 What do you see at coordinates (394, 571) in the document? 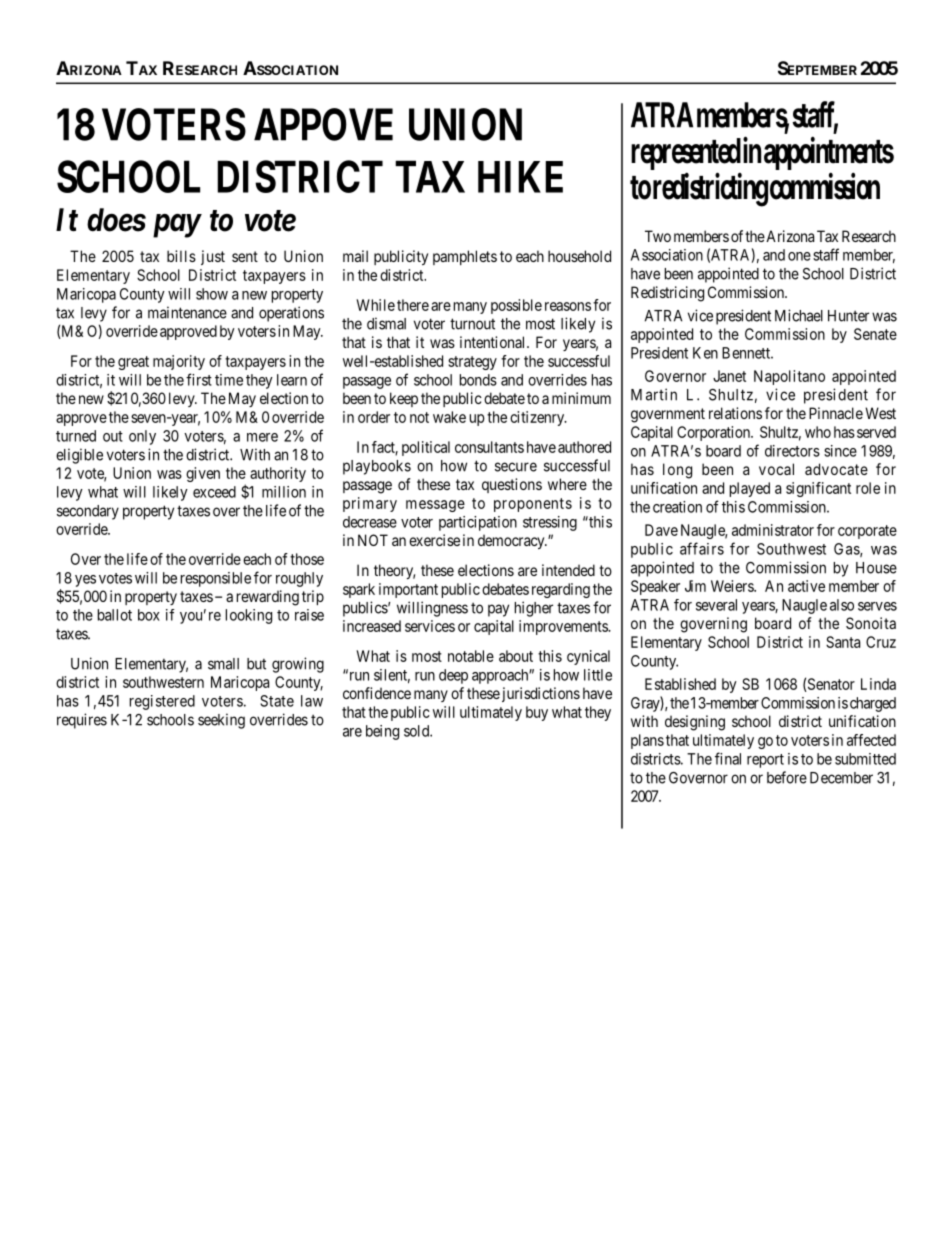
I see `theory` at bounding box center [394, 571].
